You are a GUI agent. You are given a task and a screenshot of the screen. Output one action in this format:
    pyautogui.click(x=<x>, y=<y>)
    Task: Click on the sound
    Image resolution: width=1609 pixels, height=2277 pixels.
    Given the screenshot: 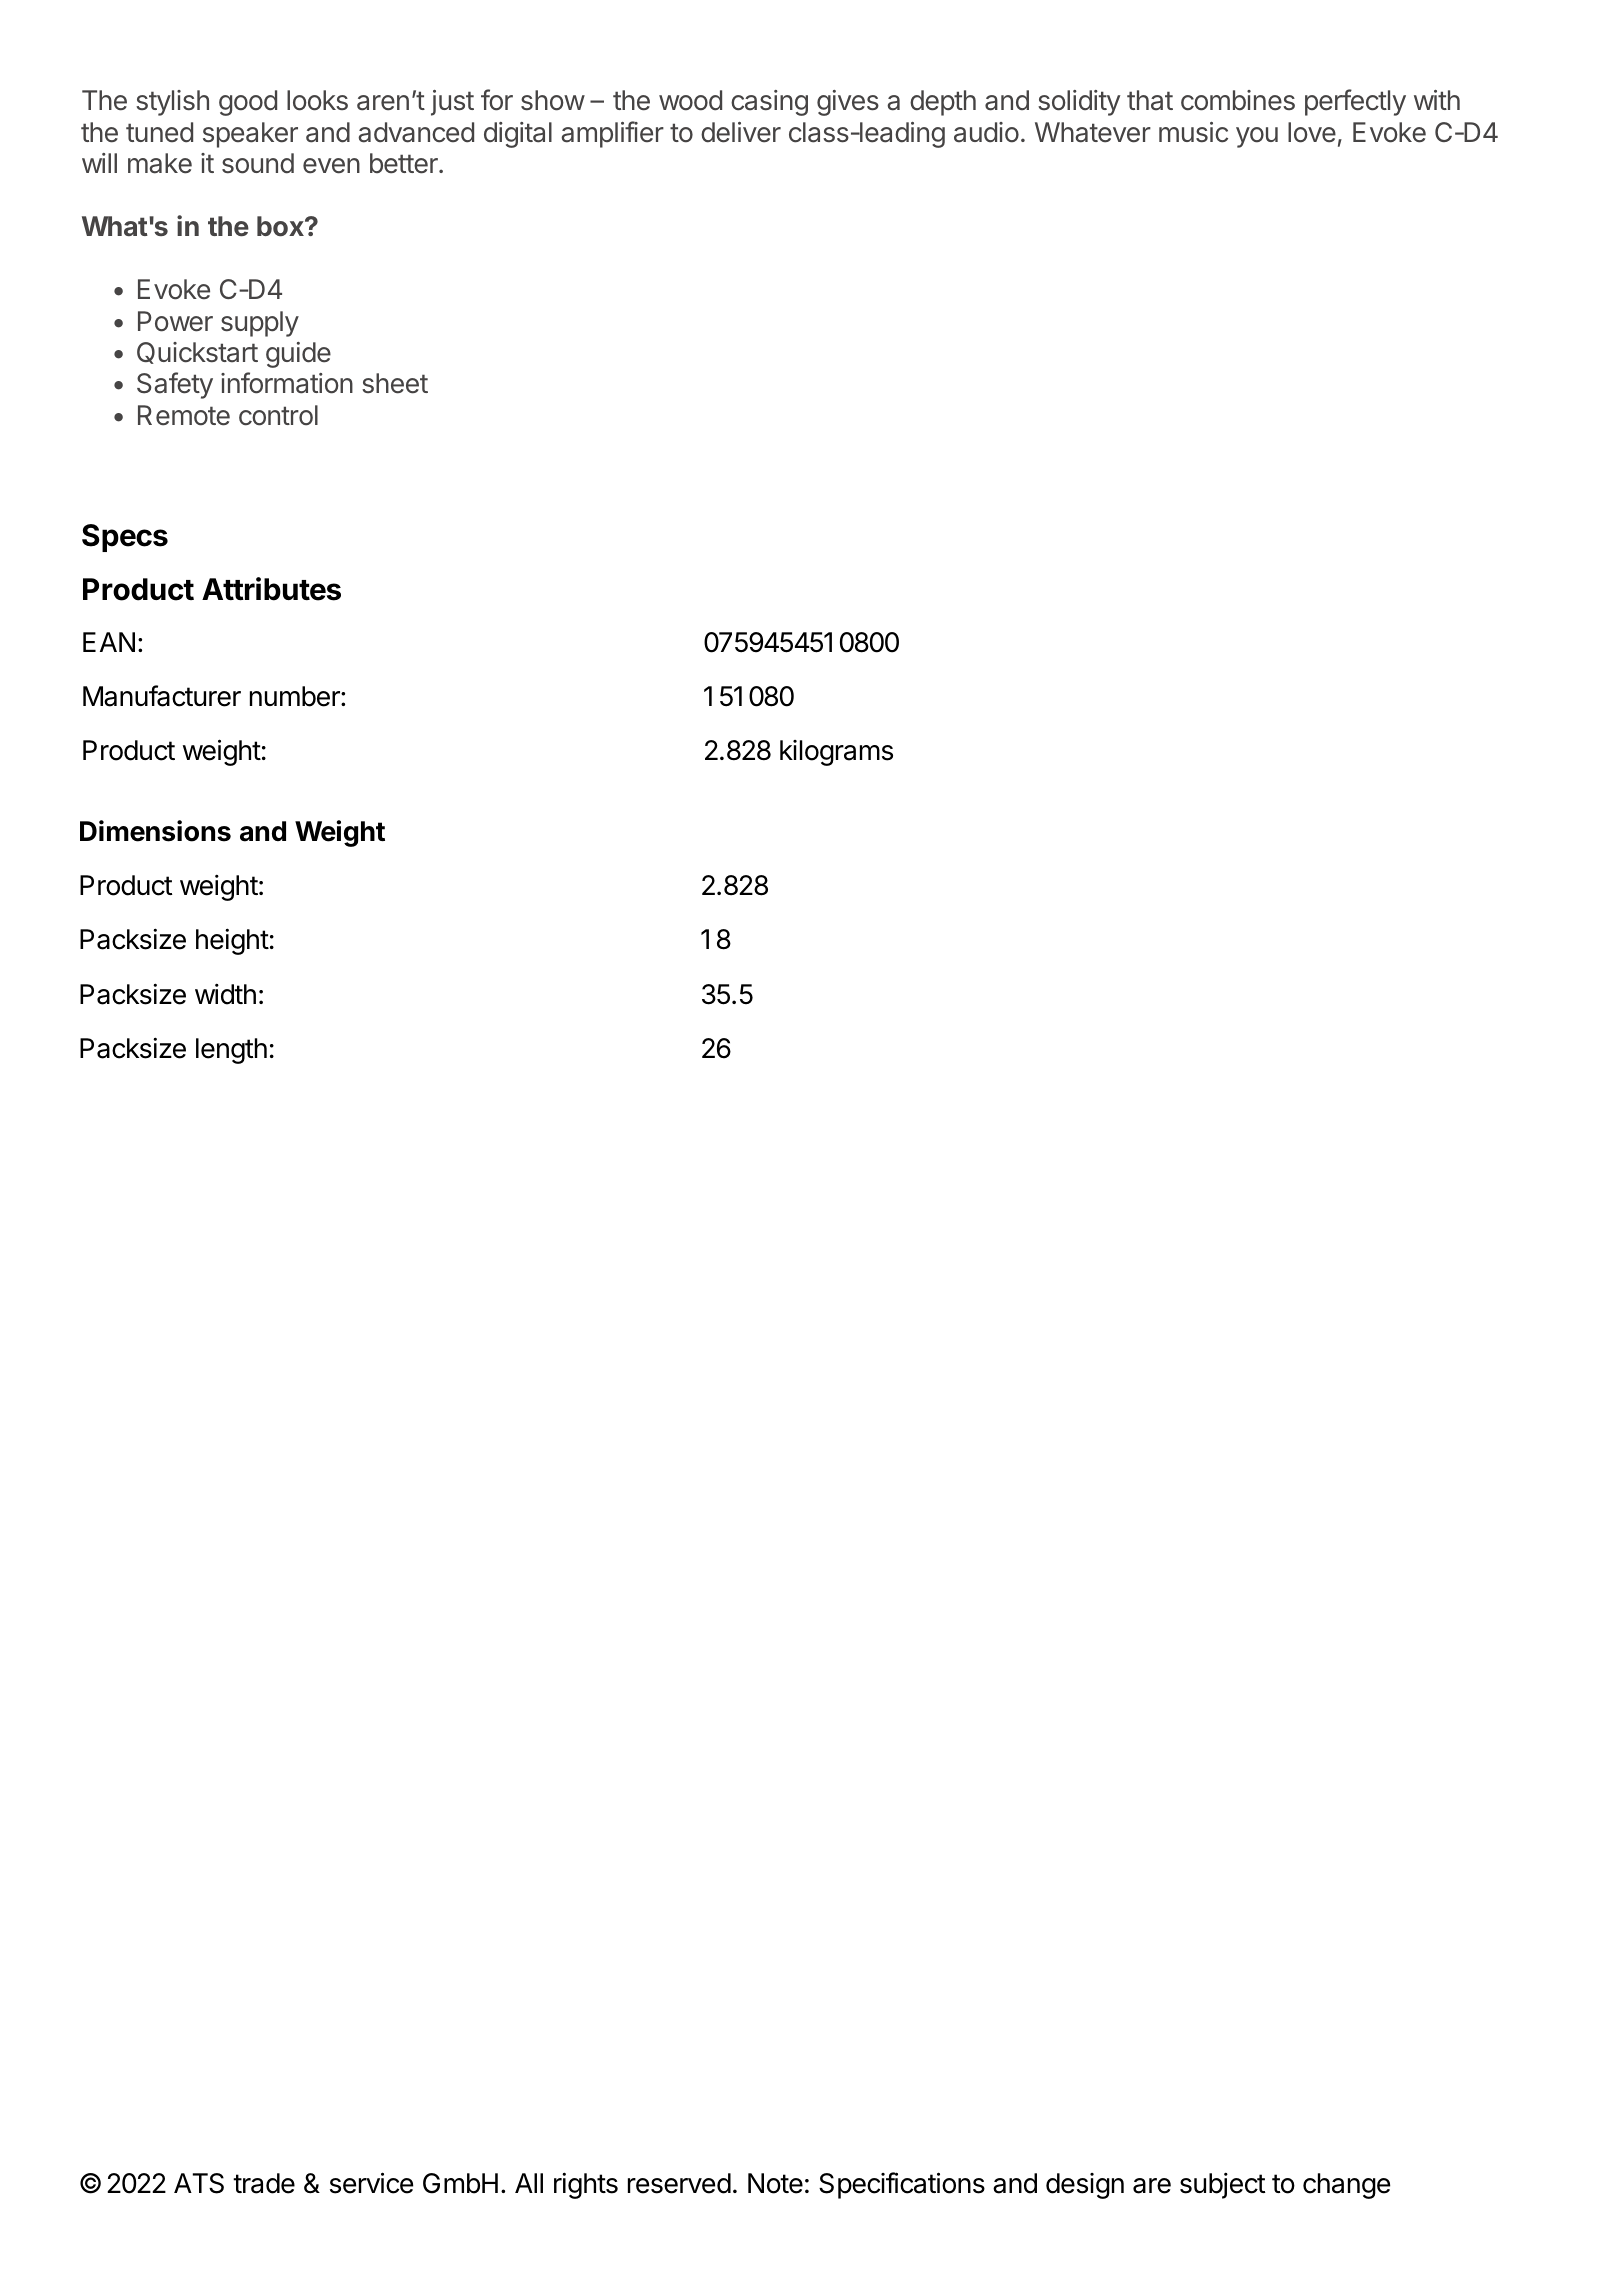 What is the action you would take?
    pyautogui.click(x=258, y=163)
